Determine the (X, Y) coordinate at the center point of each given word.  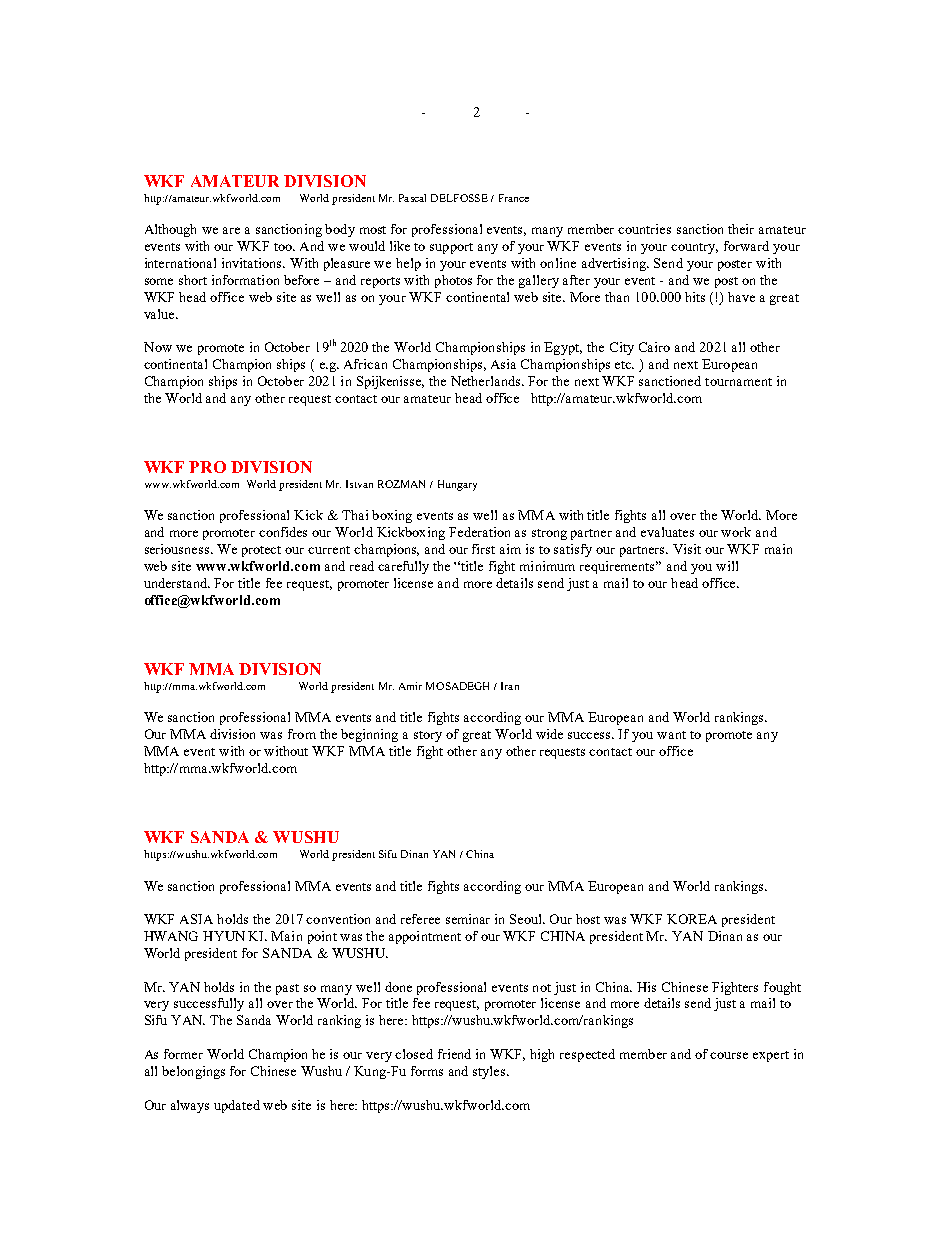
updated (237, 1106)
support (451, 248)
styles (490, 1072)
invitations (253, 263)
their (741, 229)
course (729, 1055)
